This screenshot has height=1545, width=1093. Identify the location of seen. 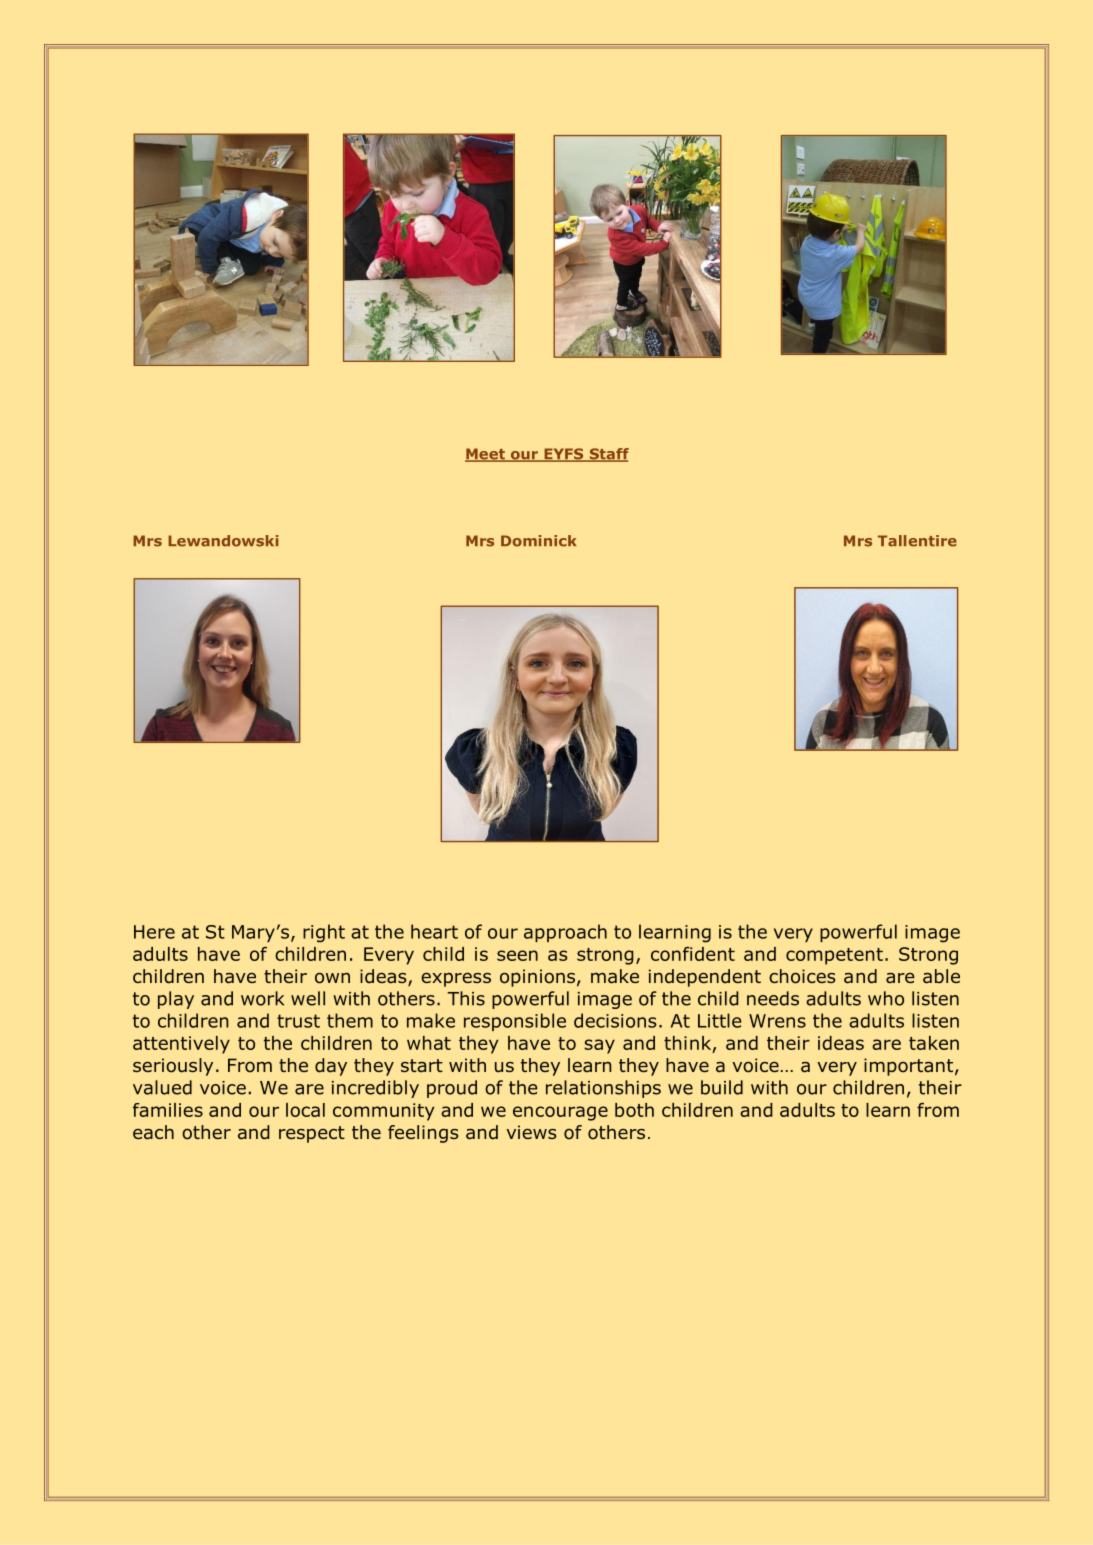
(517, 955).
